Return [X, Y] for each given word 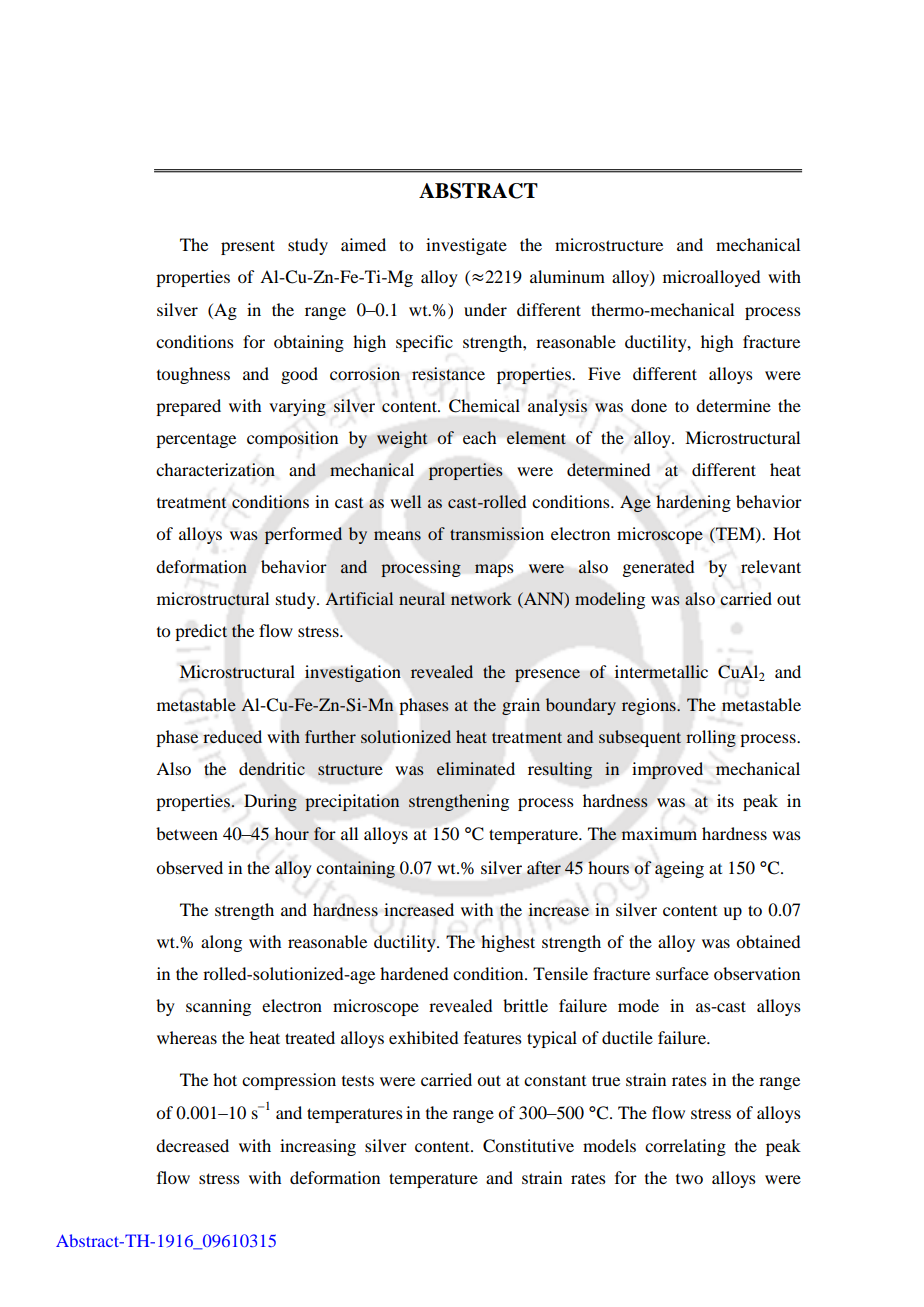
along [221, 943]
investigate [466, 246]
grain [521, 706]
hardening [693, 503]
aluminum [567, 276]
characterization [215, 469]
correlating [685, 1147]
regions [650, 706]
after [544, 868]
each [479, 437]
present [248, 247]
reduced [232, 737]
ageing [679, 869]
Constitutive [528, 1146]
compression [289, 1081]
